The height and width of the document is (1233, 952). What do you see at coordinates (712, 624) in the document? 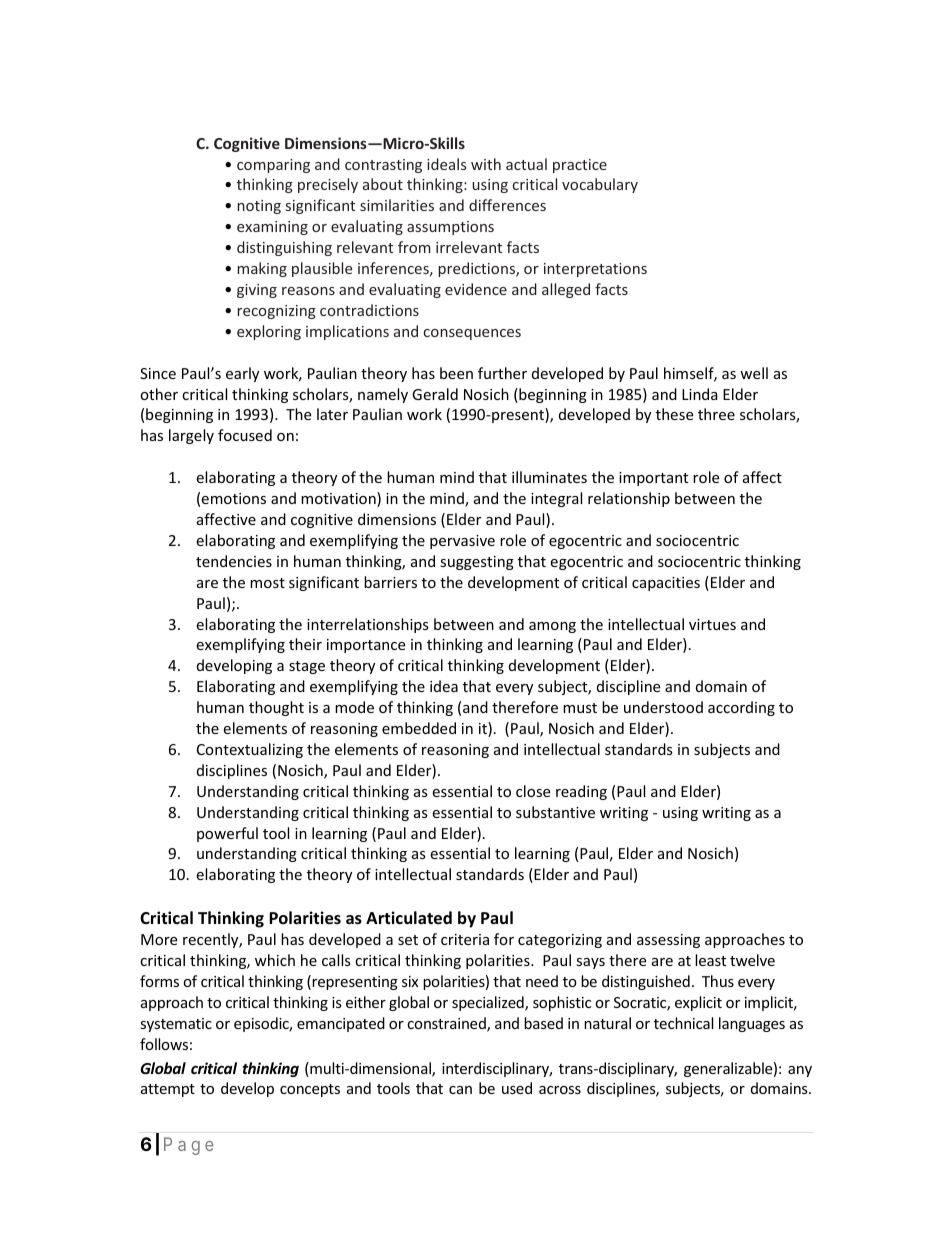
I see `virtues` at bounding box center [712, 624].
